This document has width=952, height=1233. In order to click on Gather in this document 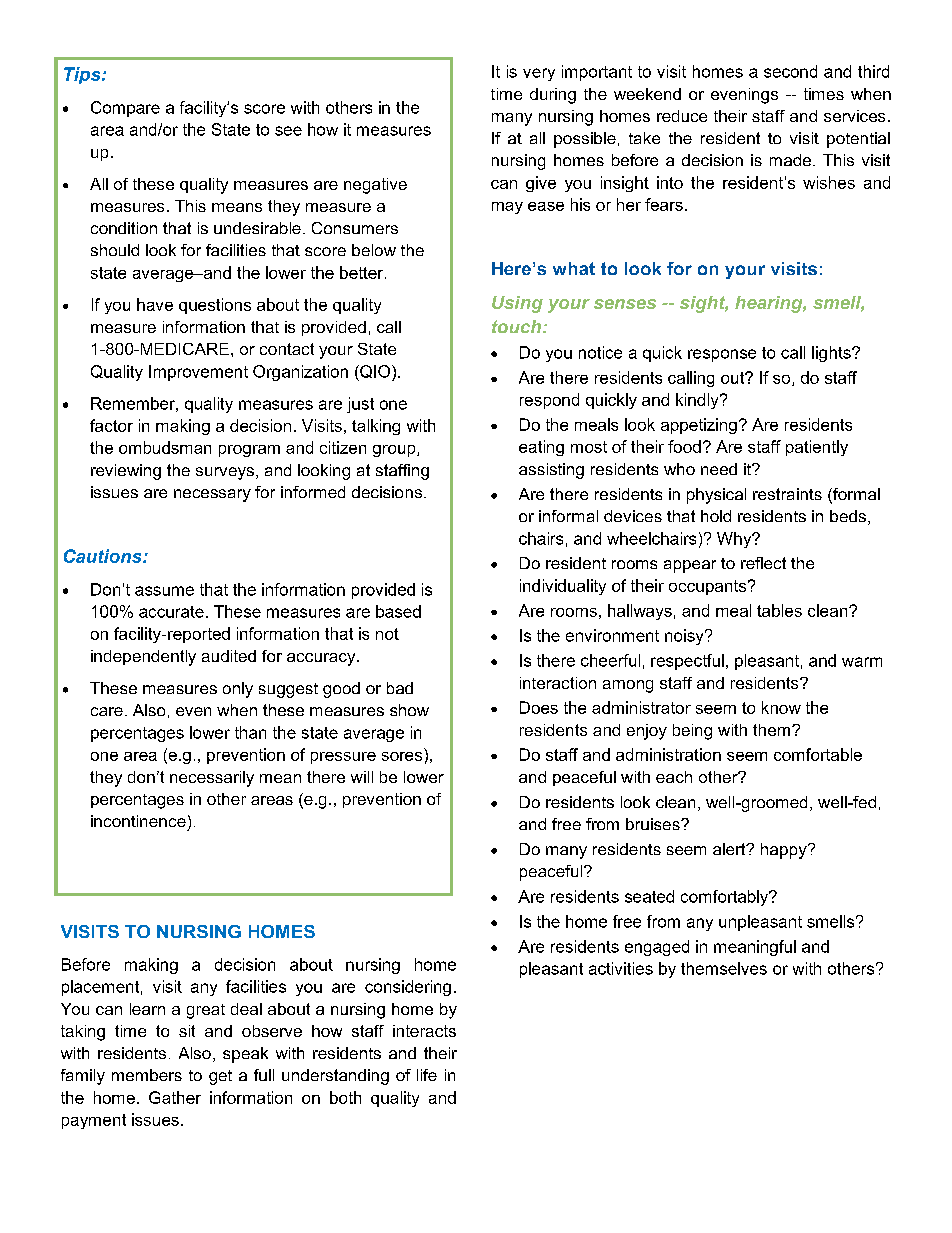, I will do `click(175, 1097)`.
